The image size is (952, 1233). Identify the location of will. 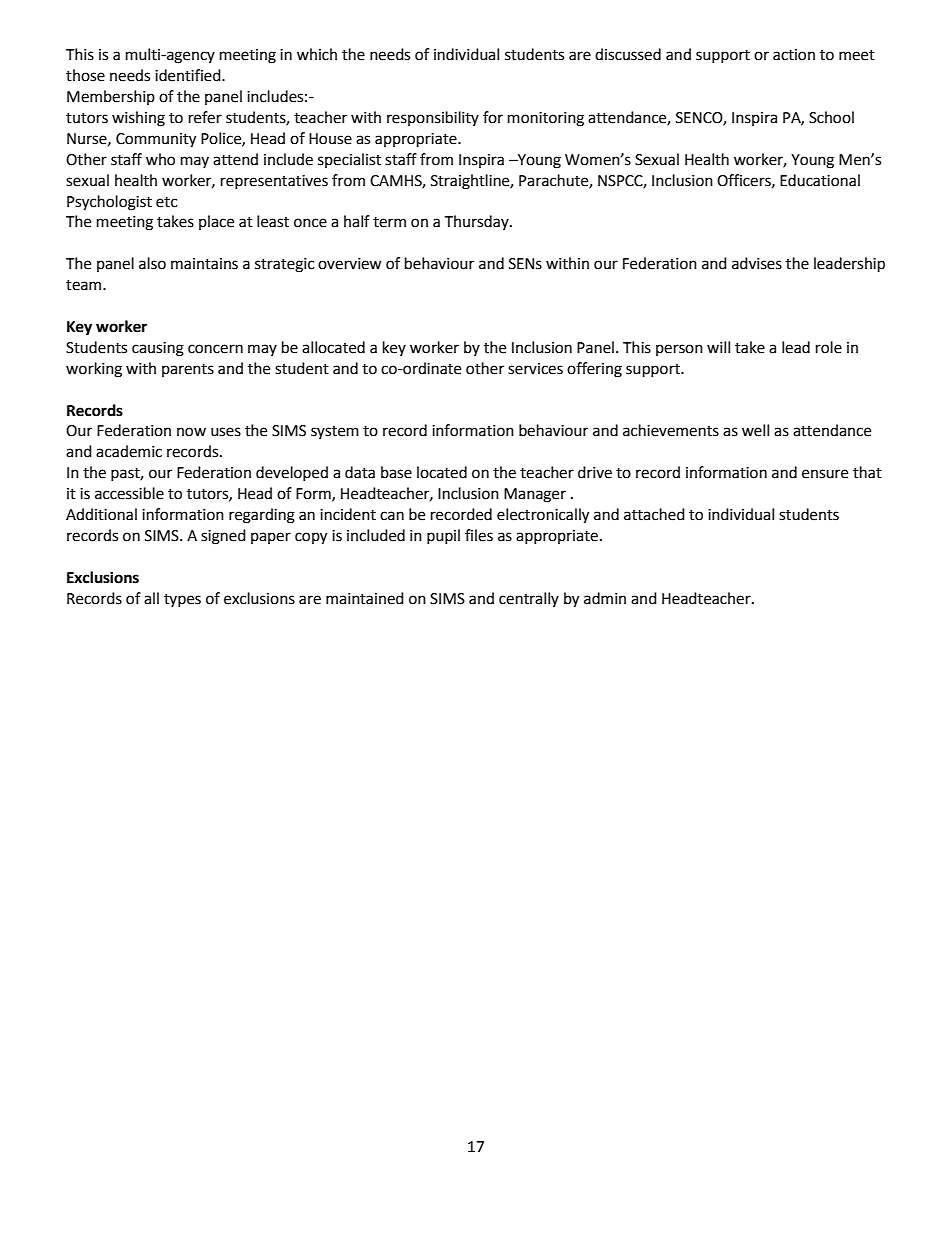
(718, 347).
